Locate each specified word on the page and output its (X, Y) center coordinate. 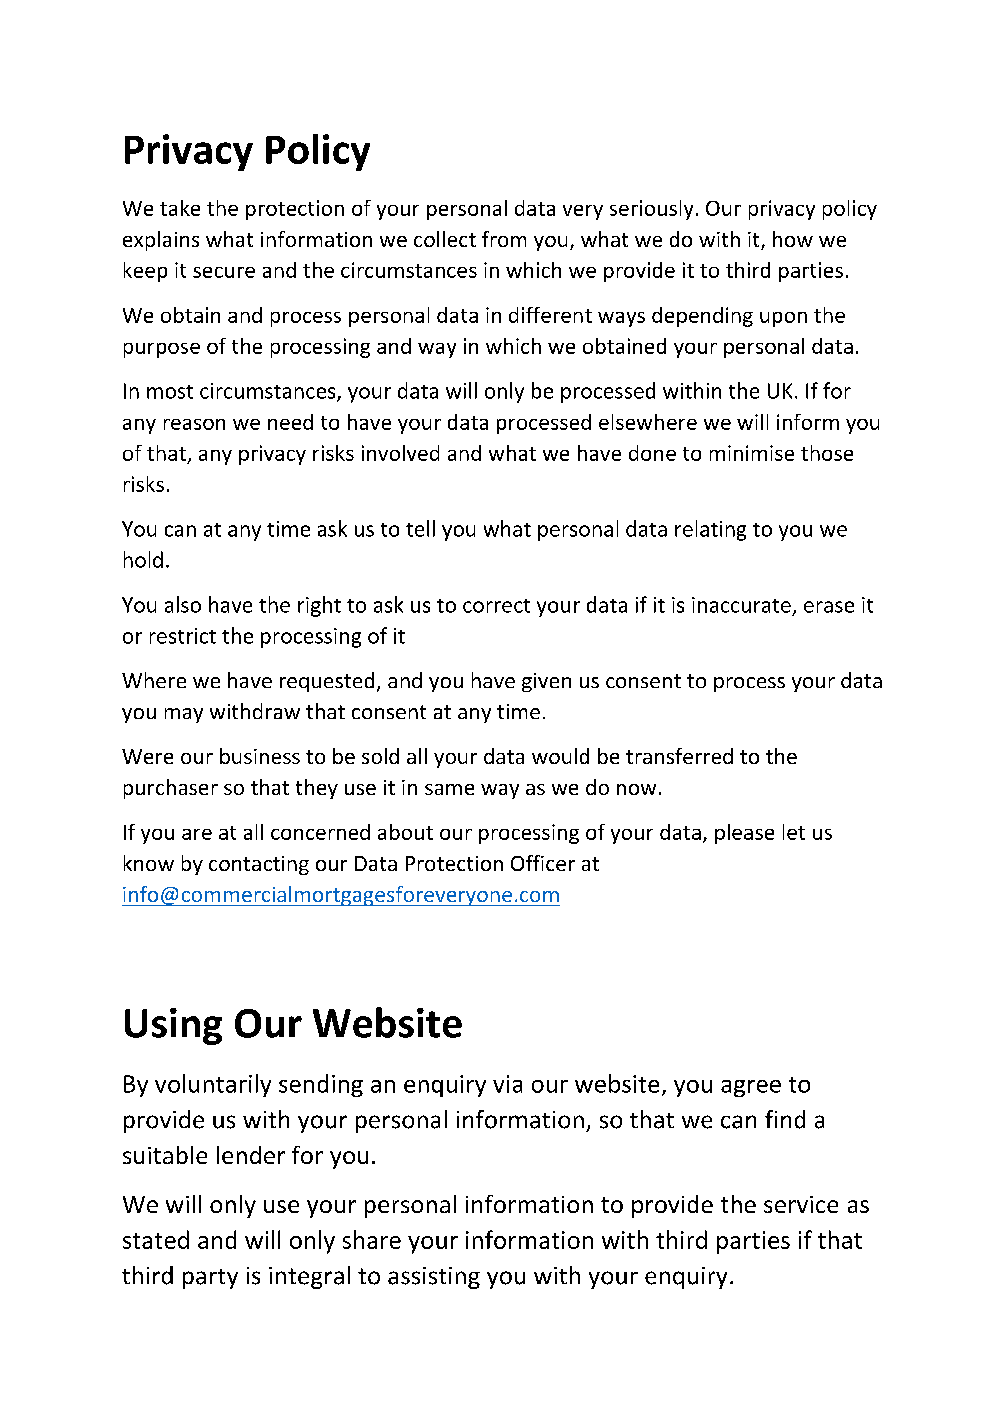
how (793, 239)
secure (224, 272)
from (504, 239)
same (449, 789)
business (260, 756)
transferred (679, 756)
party (210, 1279)
